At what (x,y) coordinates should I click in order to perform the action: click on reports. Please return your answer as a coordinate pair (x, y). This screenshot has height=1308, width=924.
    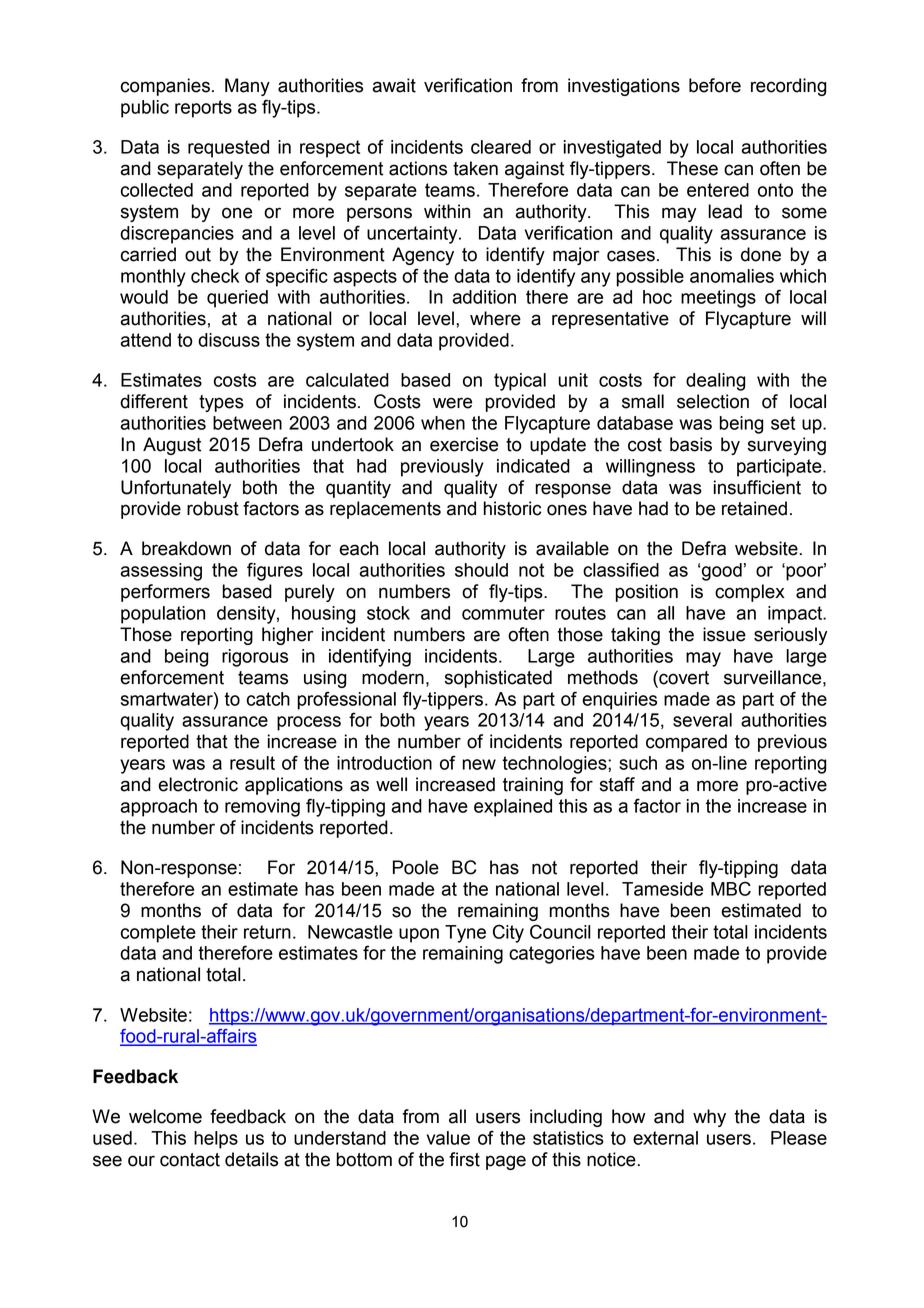
    Looking at the image, I should click on (203, 109).
